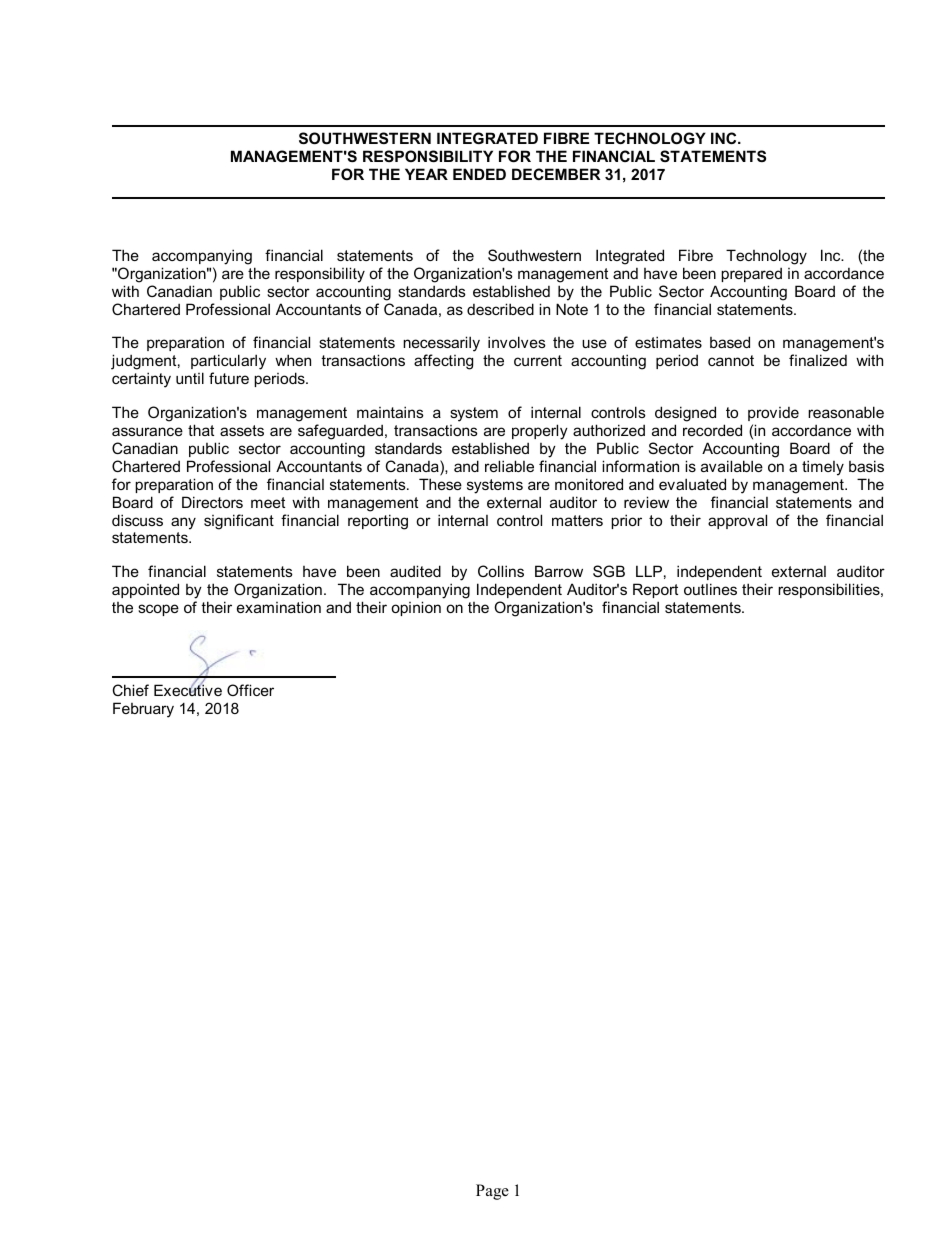 The image size is (952, 1233). Describe the element at coordinates (751, 274) in the screenshot. I see `prepared` at that location.
